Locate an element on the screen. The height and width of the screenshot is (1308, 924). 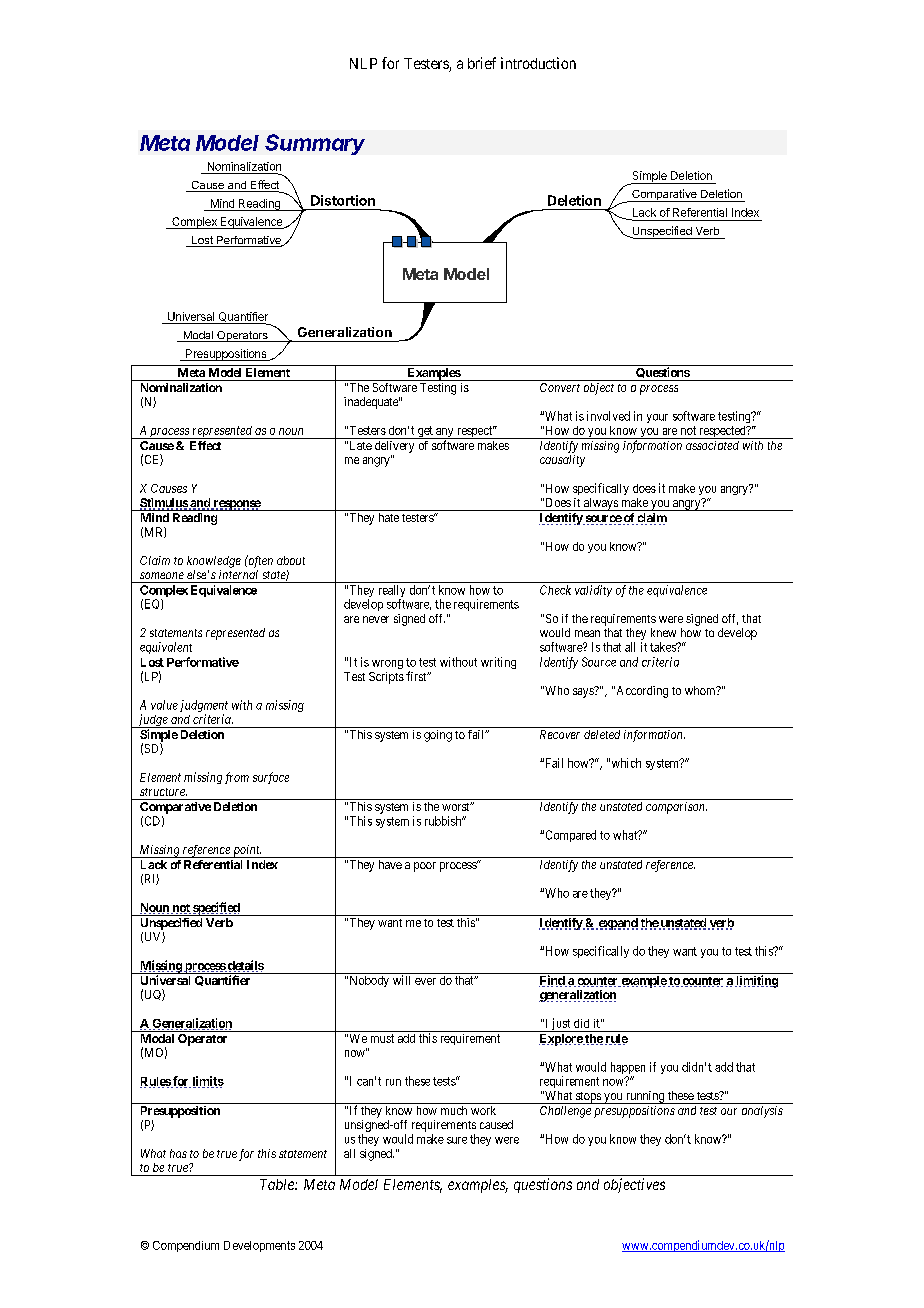
poor is located at coordinates (425, 867).
